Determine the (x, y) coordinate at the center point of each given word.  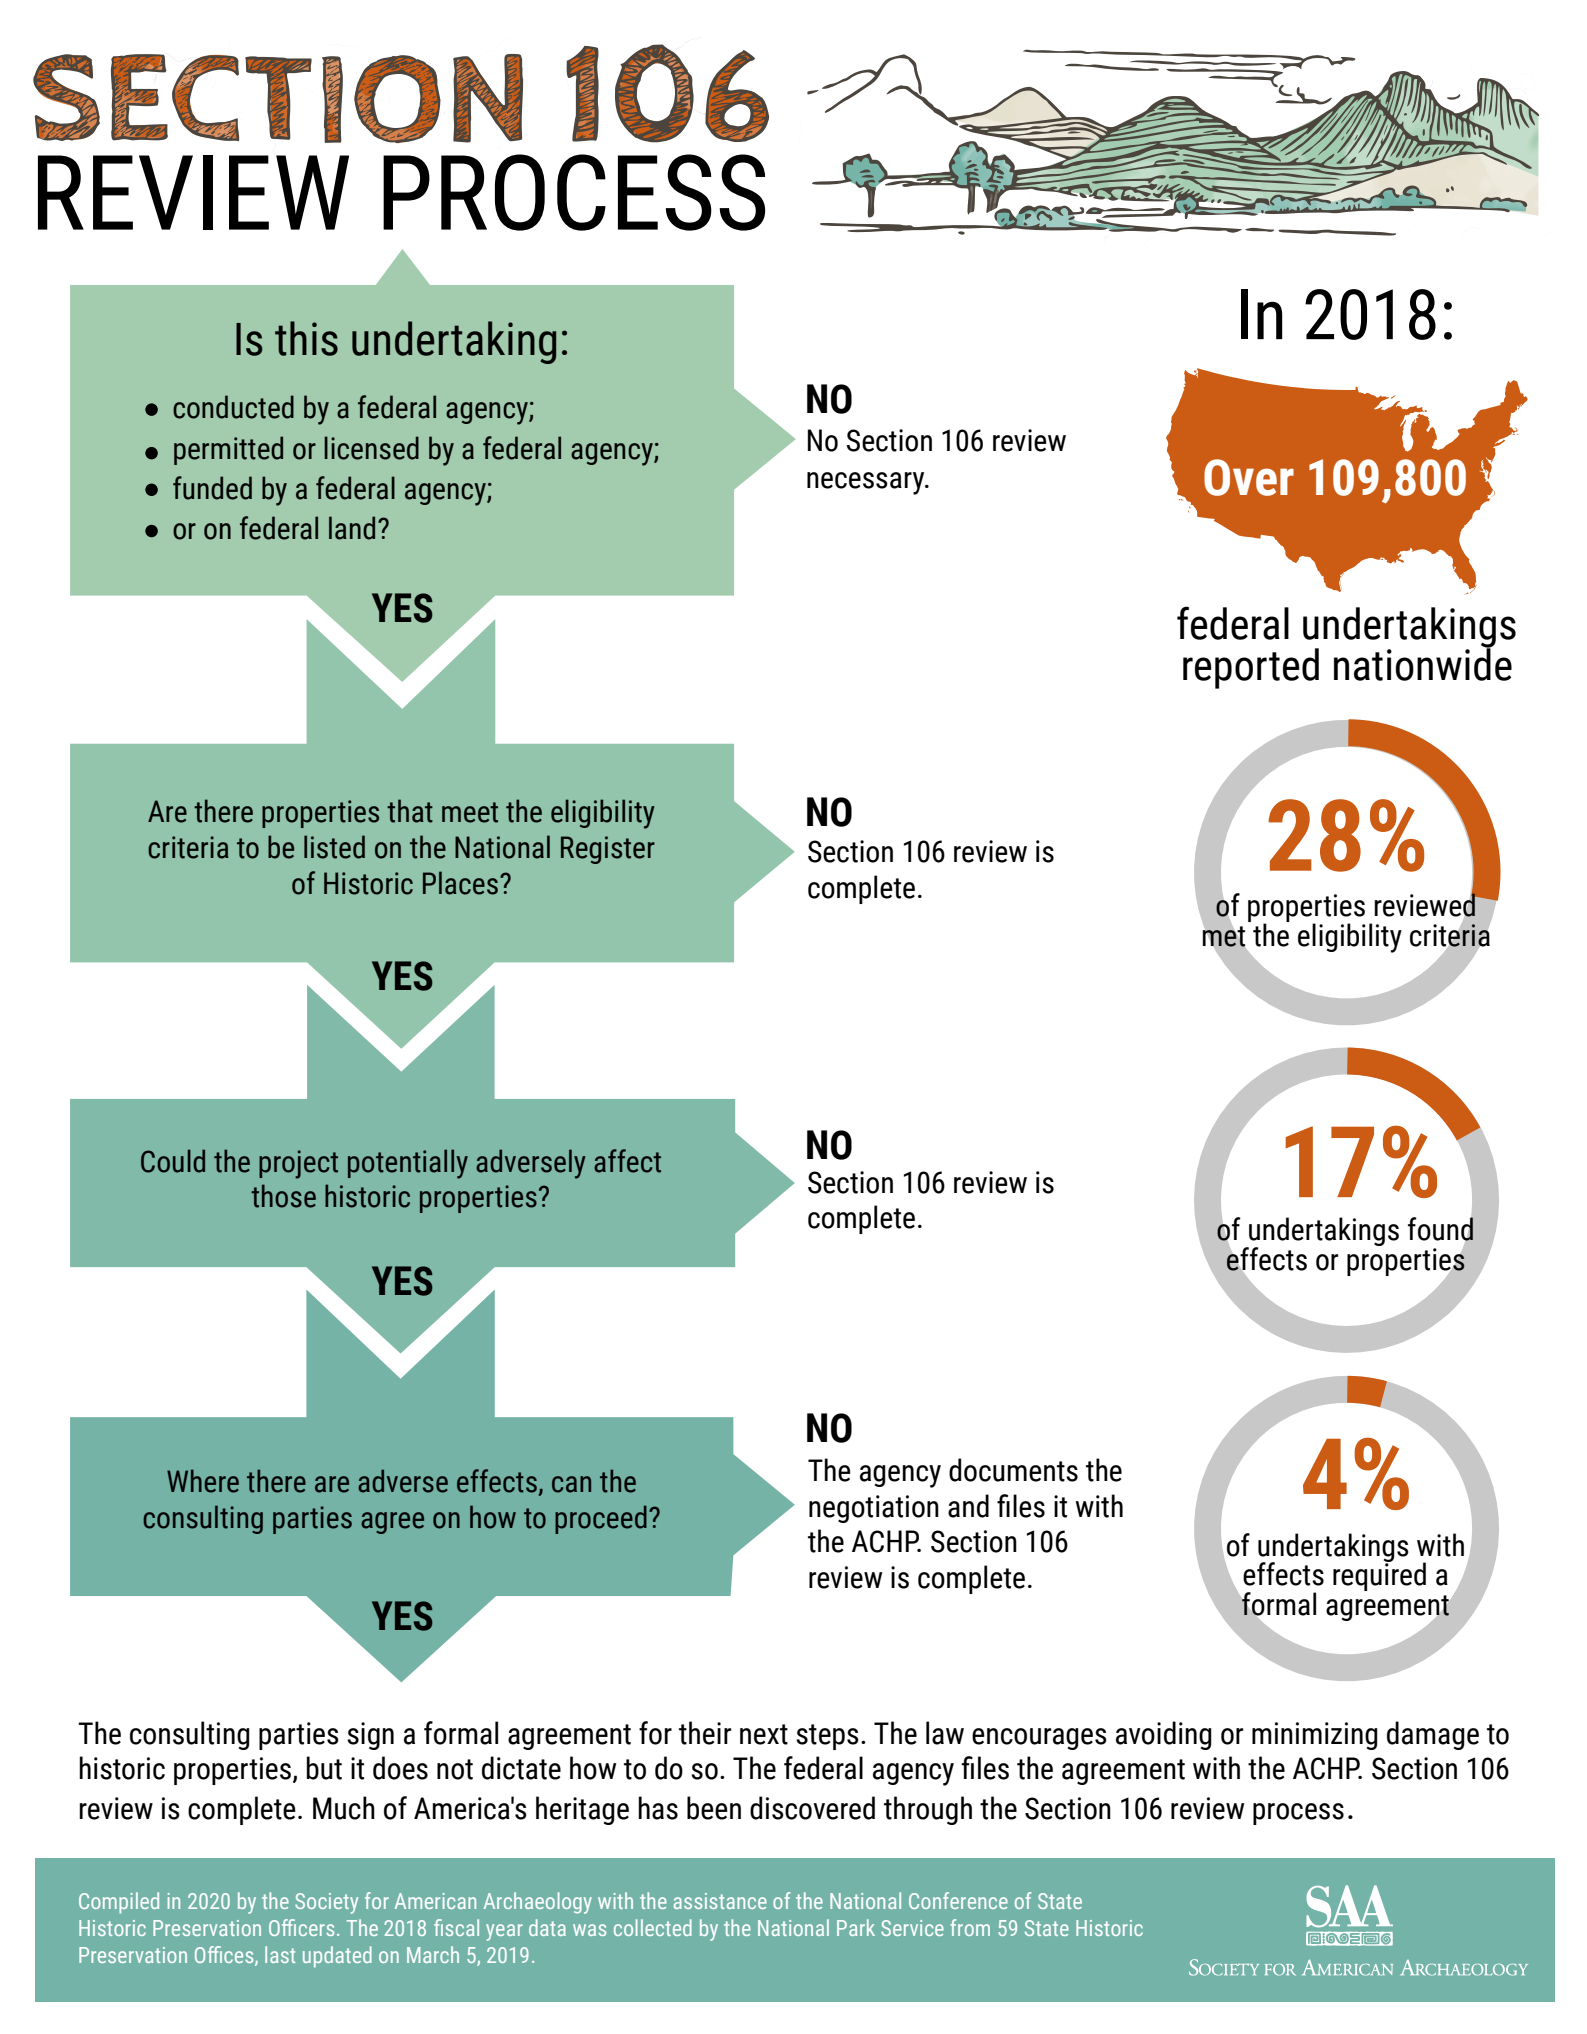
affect (627, 1161)
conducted (233, 407)
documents (1013, 1470)
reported (1251, 668)
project (298, 1164)
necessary (867, 483)
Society (326, 1903)
